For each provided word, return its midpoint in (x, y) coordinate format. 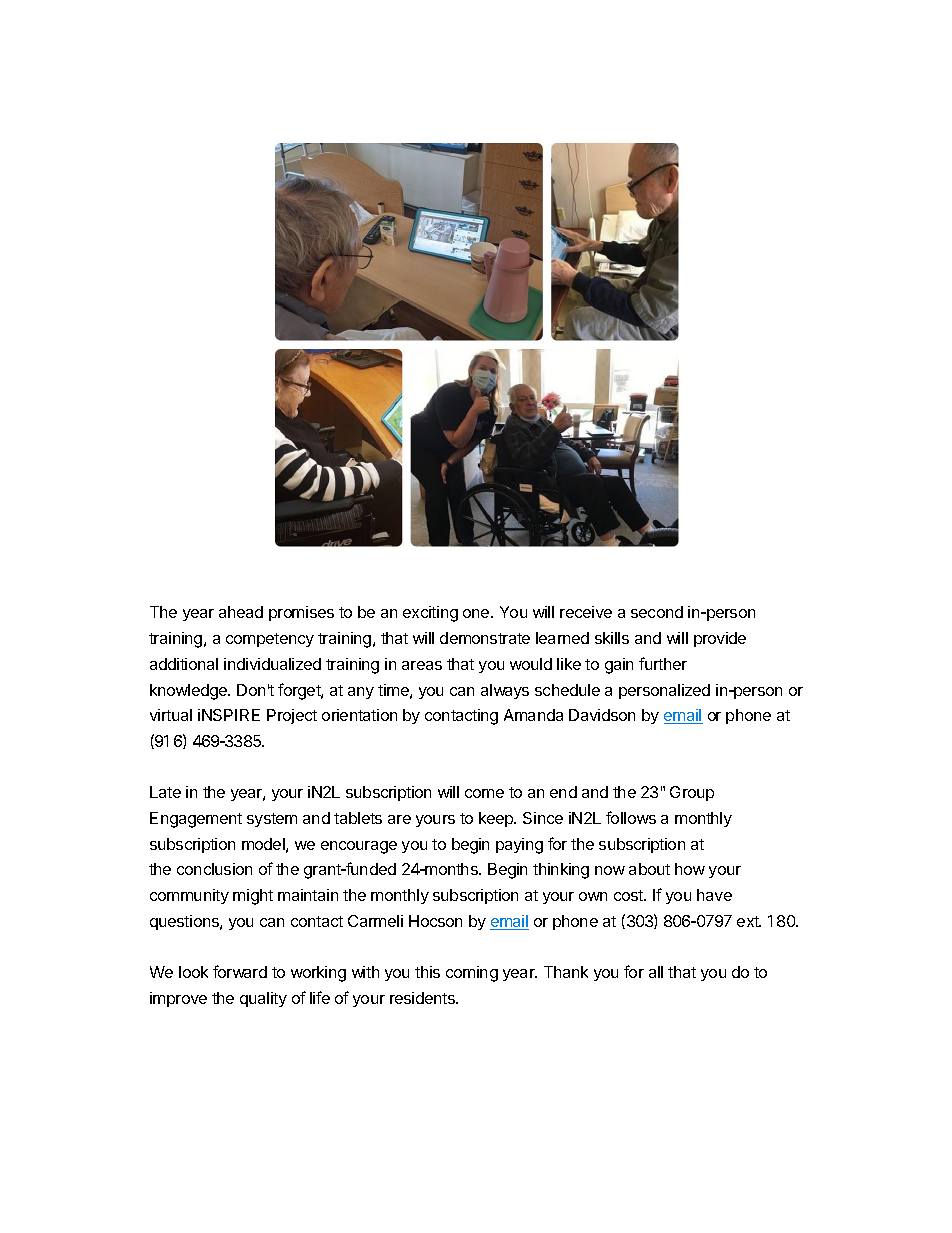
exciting (430, 614)
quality (263, 999)
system (272, 820)
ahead (241, 612)
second (657, 612)
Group (692, 793)
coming (472, 974)
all (656, 972)
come (484, 793)
